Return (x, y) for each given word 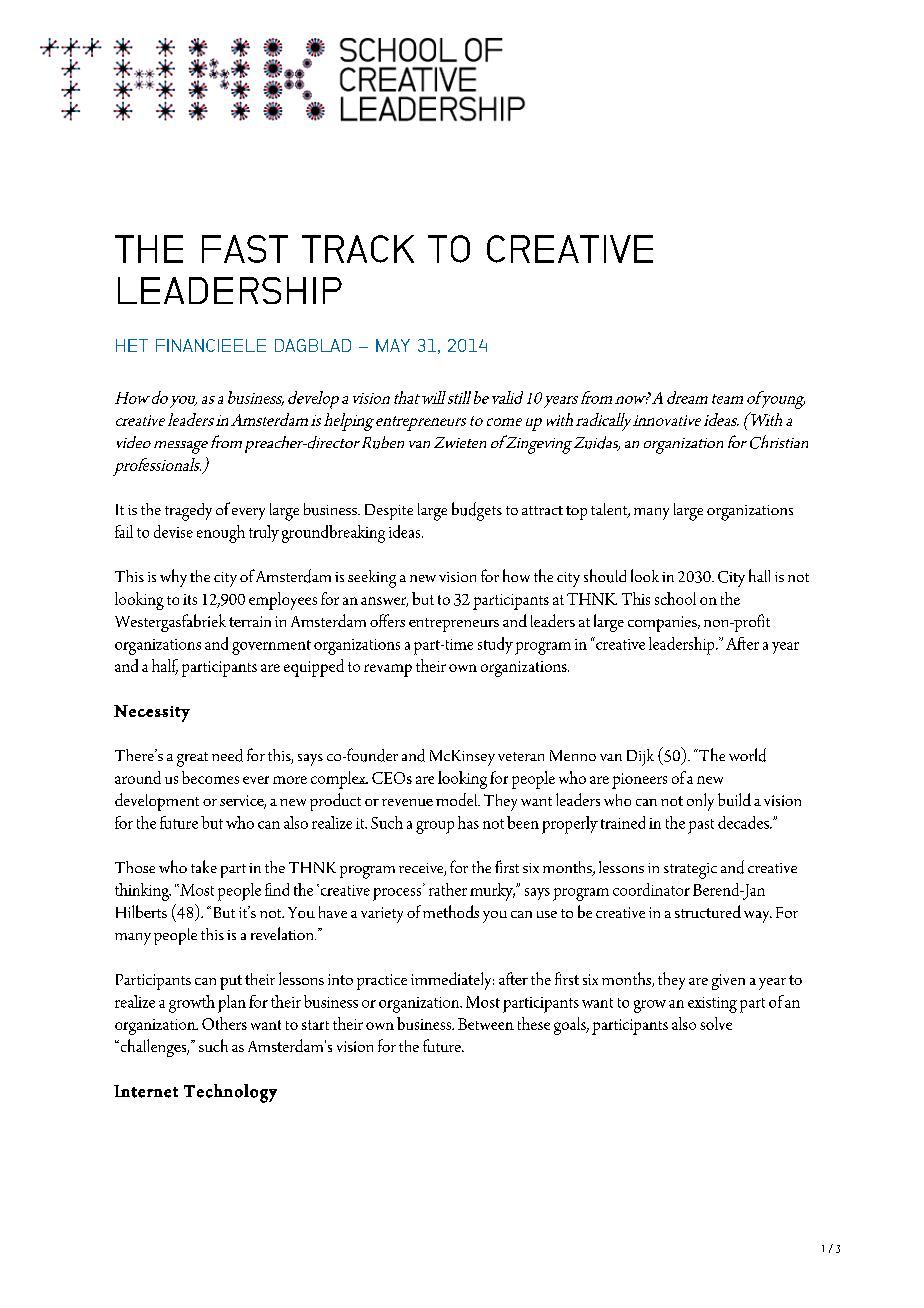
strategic (690, 871)
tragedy (188, 512)
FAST (245, 249)
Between (486, 1024)
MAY (393, 345)
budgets (477, 511)
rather (448, 889)
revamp (388, 670)
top (576, 513)
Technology (230, 1093)
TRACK (358, 249)
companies (663, 624)
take (204, 866)
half (165, 667)
